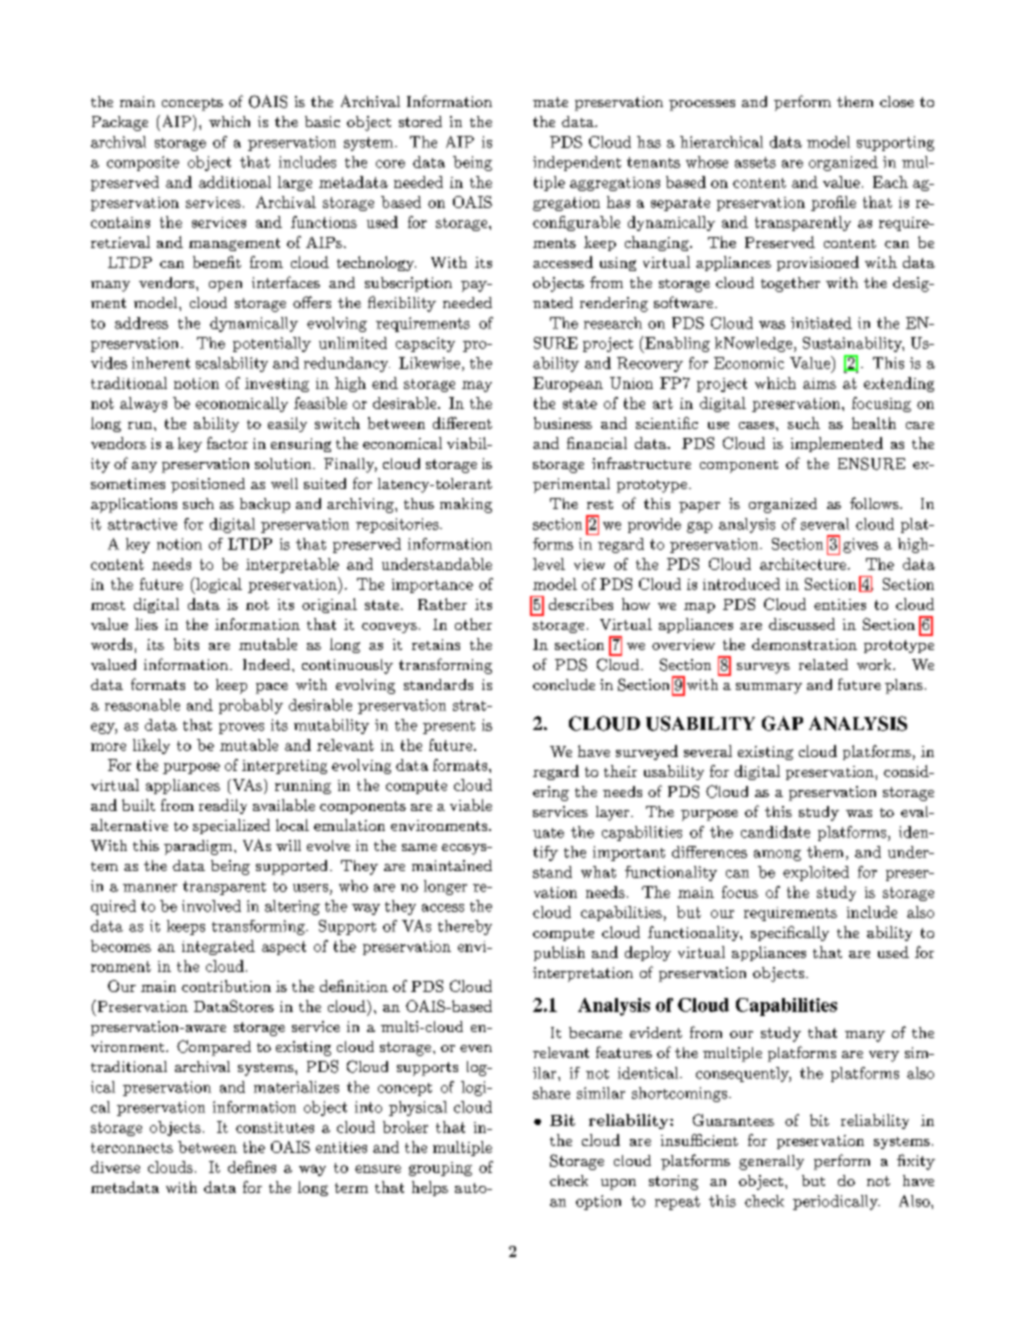 Image resolution: width=1029 pixels, height=1332 pixels. I want to click on bits, so click(186, 644).
